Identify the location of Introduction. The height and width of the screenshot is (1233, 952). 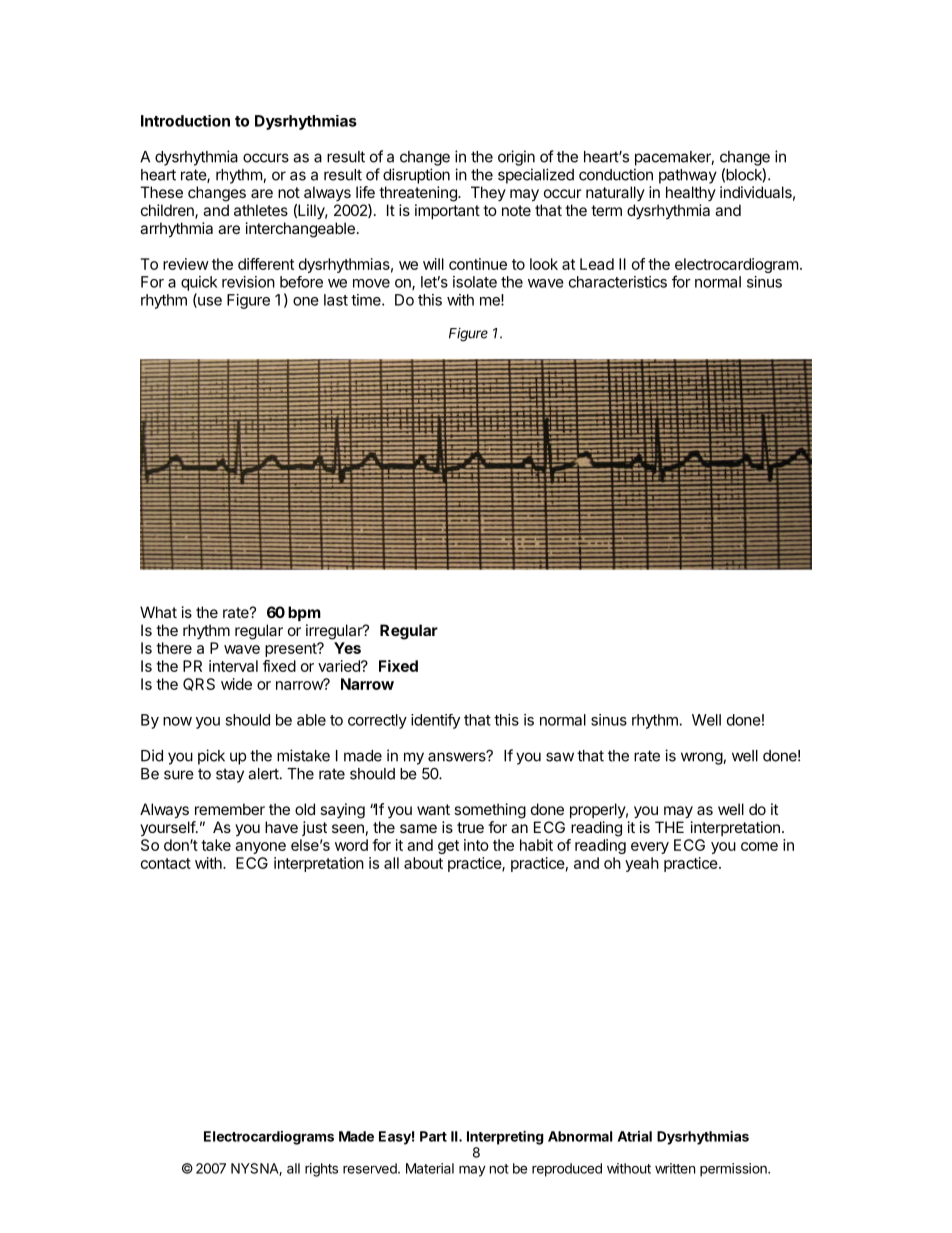
(185, 121).
